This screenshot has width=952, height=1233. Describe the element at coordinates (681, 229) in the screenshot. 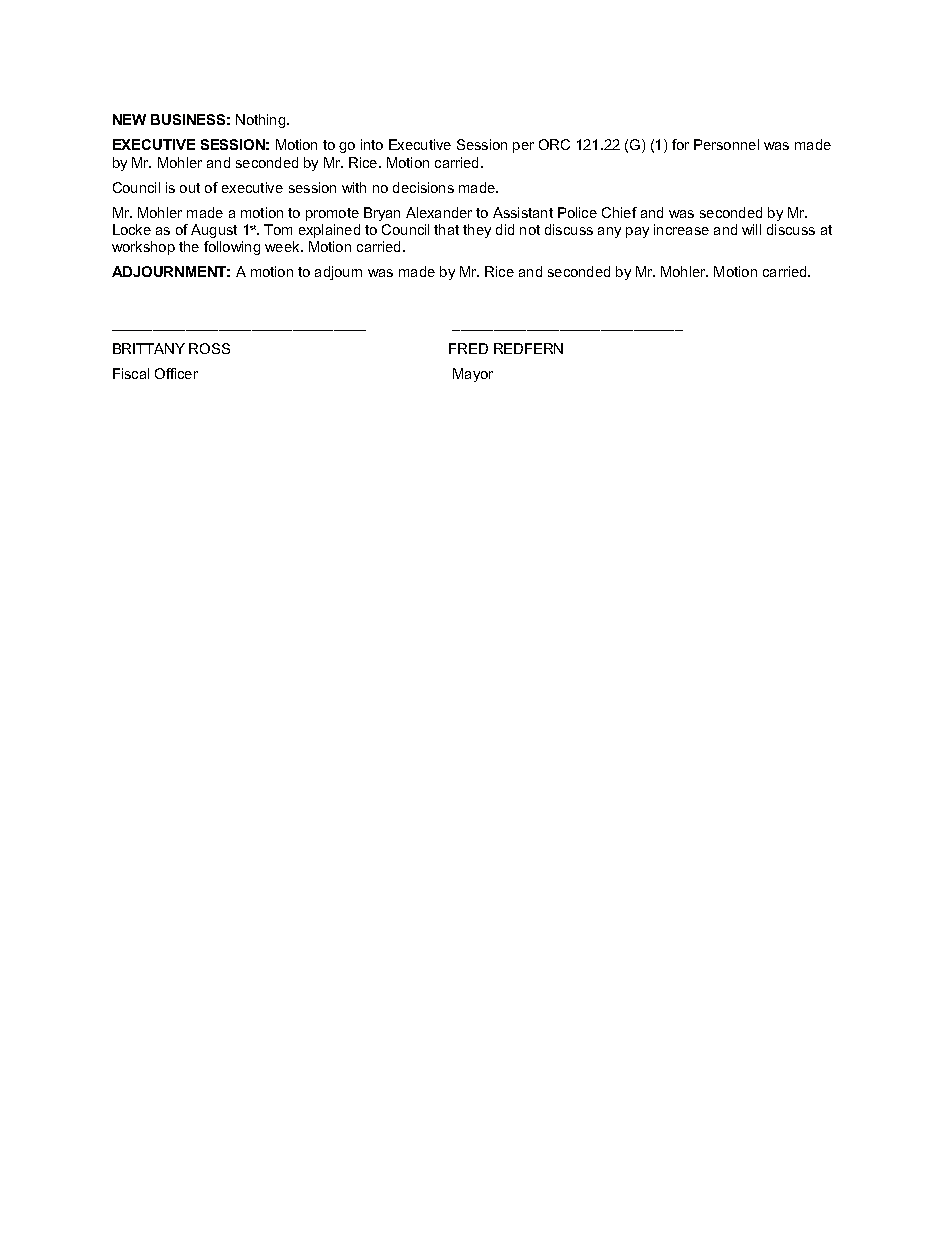

I see `increase` at that location.
